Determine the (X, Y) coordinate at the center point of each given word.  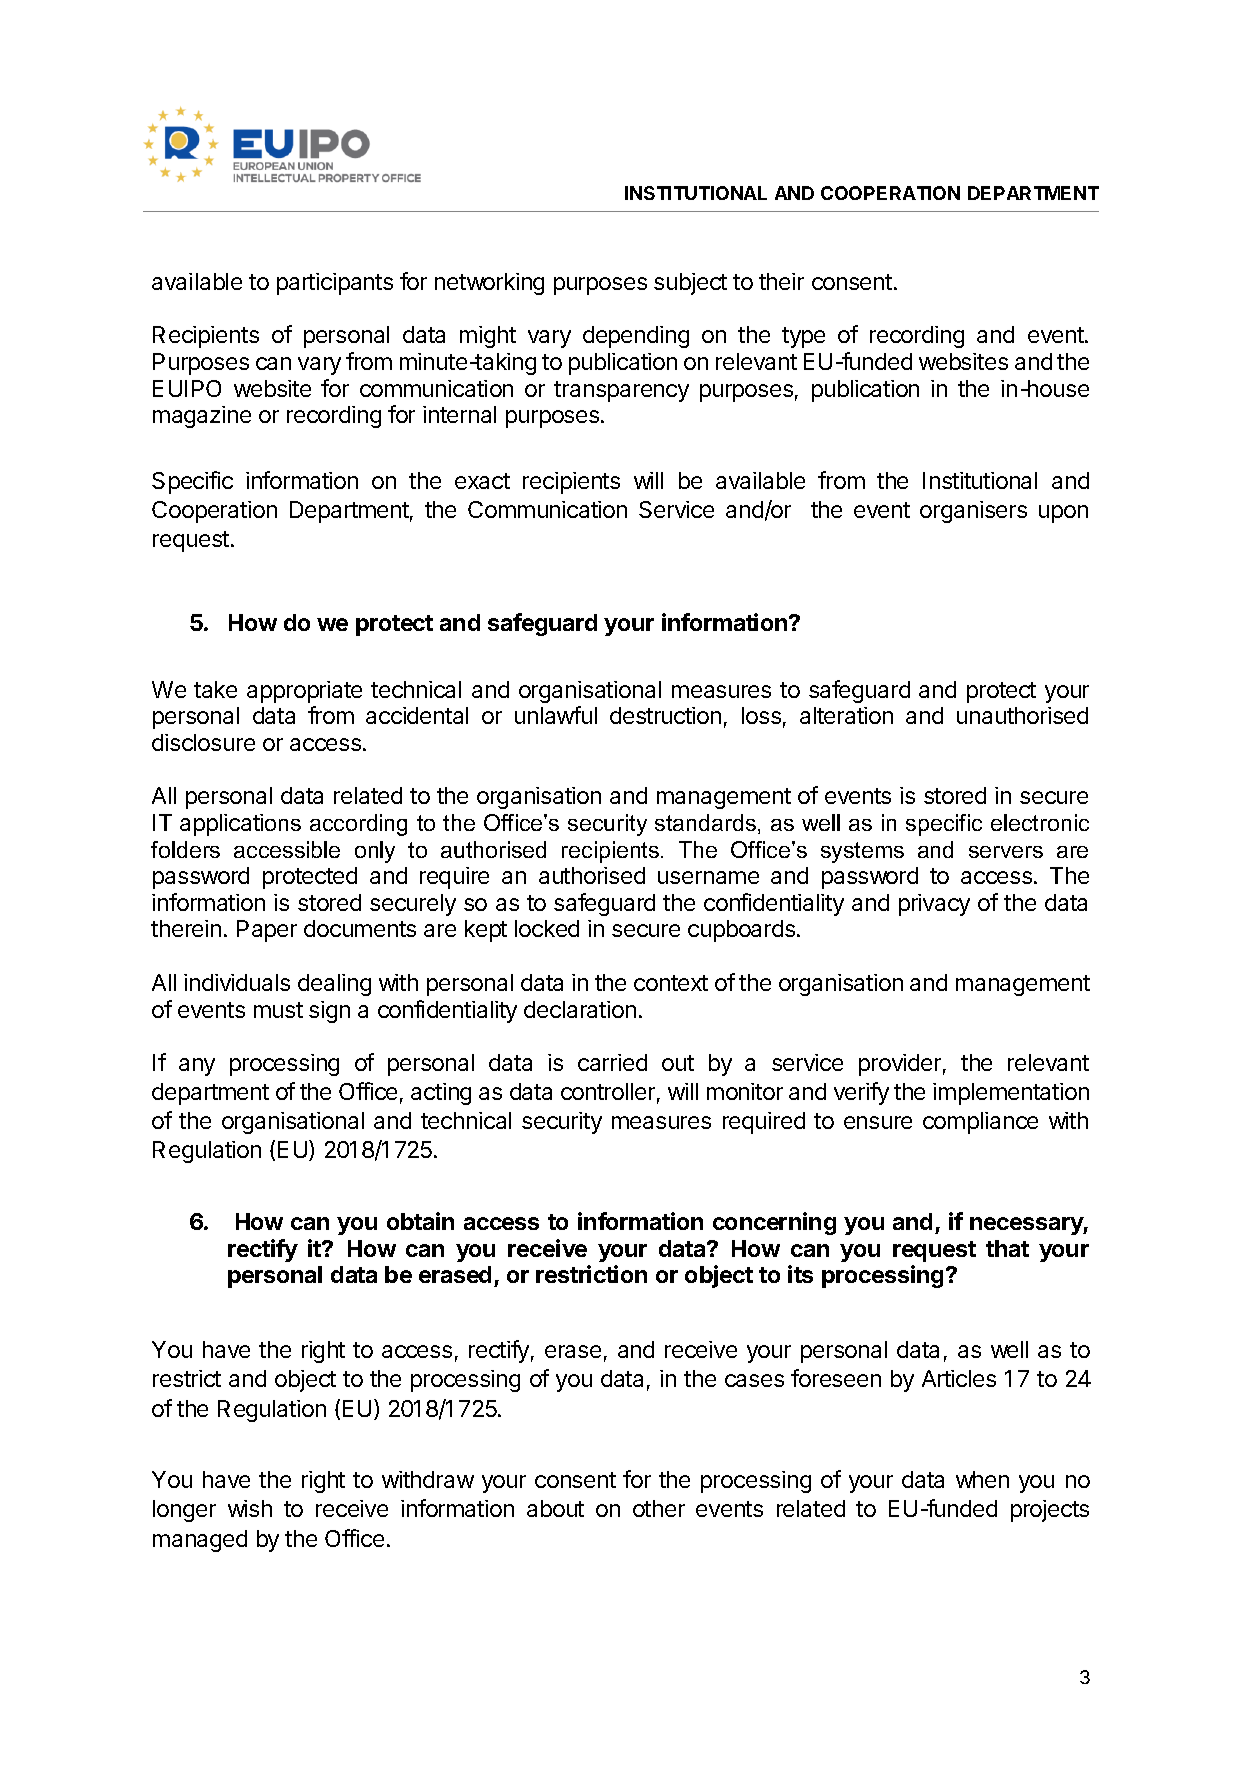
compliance (980, 1123)
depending (636, 337)
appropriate (304, 692)
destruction (665, 715)
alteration (846, 715)
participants (335, 284)
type (803, 337)
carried (612, 1062)
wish (250, 1508)
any (197, 1067)
